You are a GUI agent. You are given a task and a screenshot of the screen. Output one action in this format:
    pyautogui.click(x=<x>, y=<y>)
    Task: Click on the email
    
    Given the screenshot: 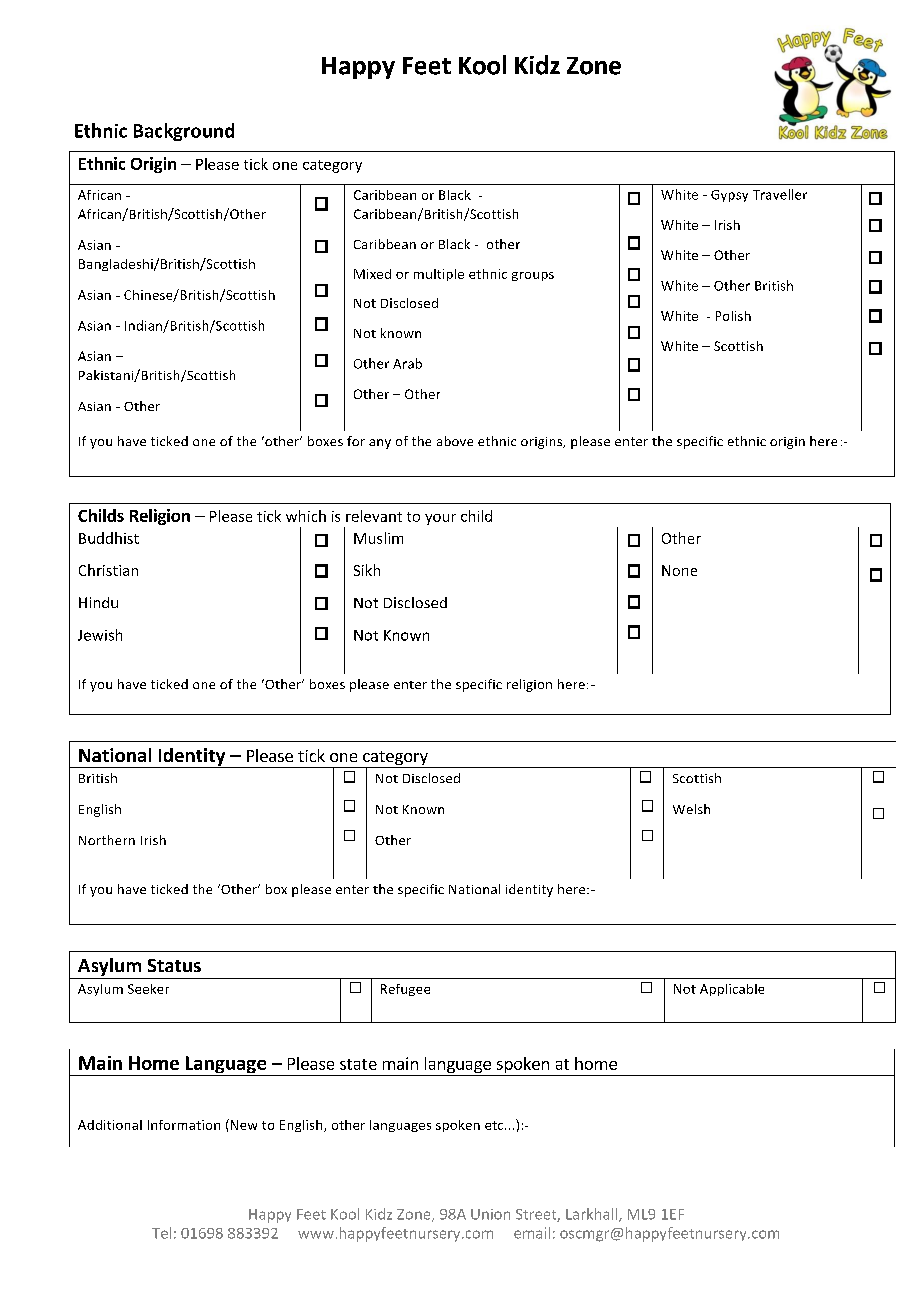 What is the action you would take?
    pyautogui.click(x=532, y=1233)
